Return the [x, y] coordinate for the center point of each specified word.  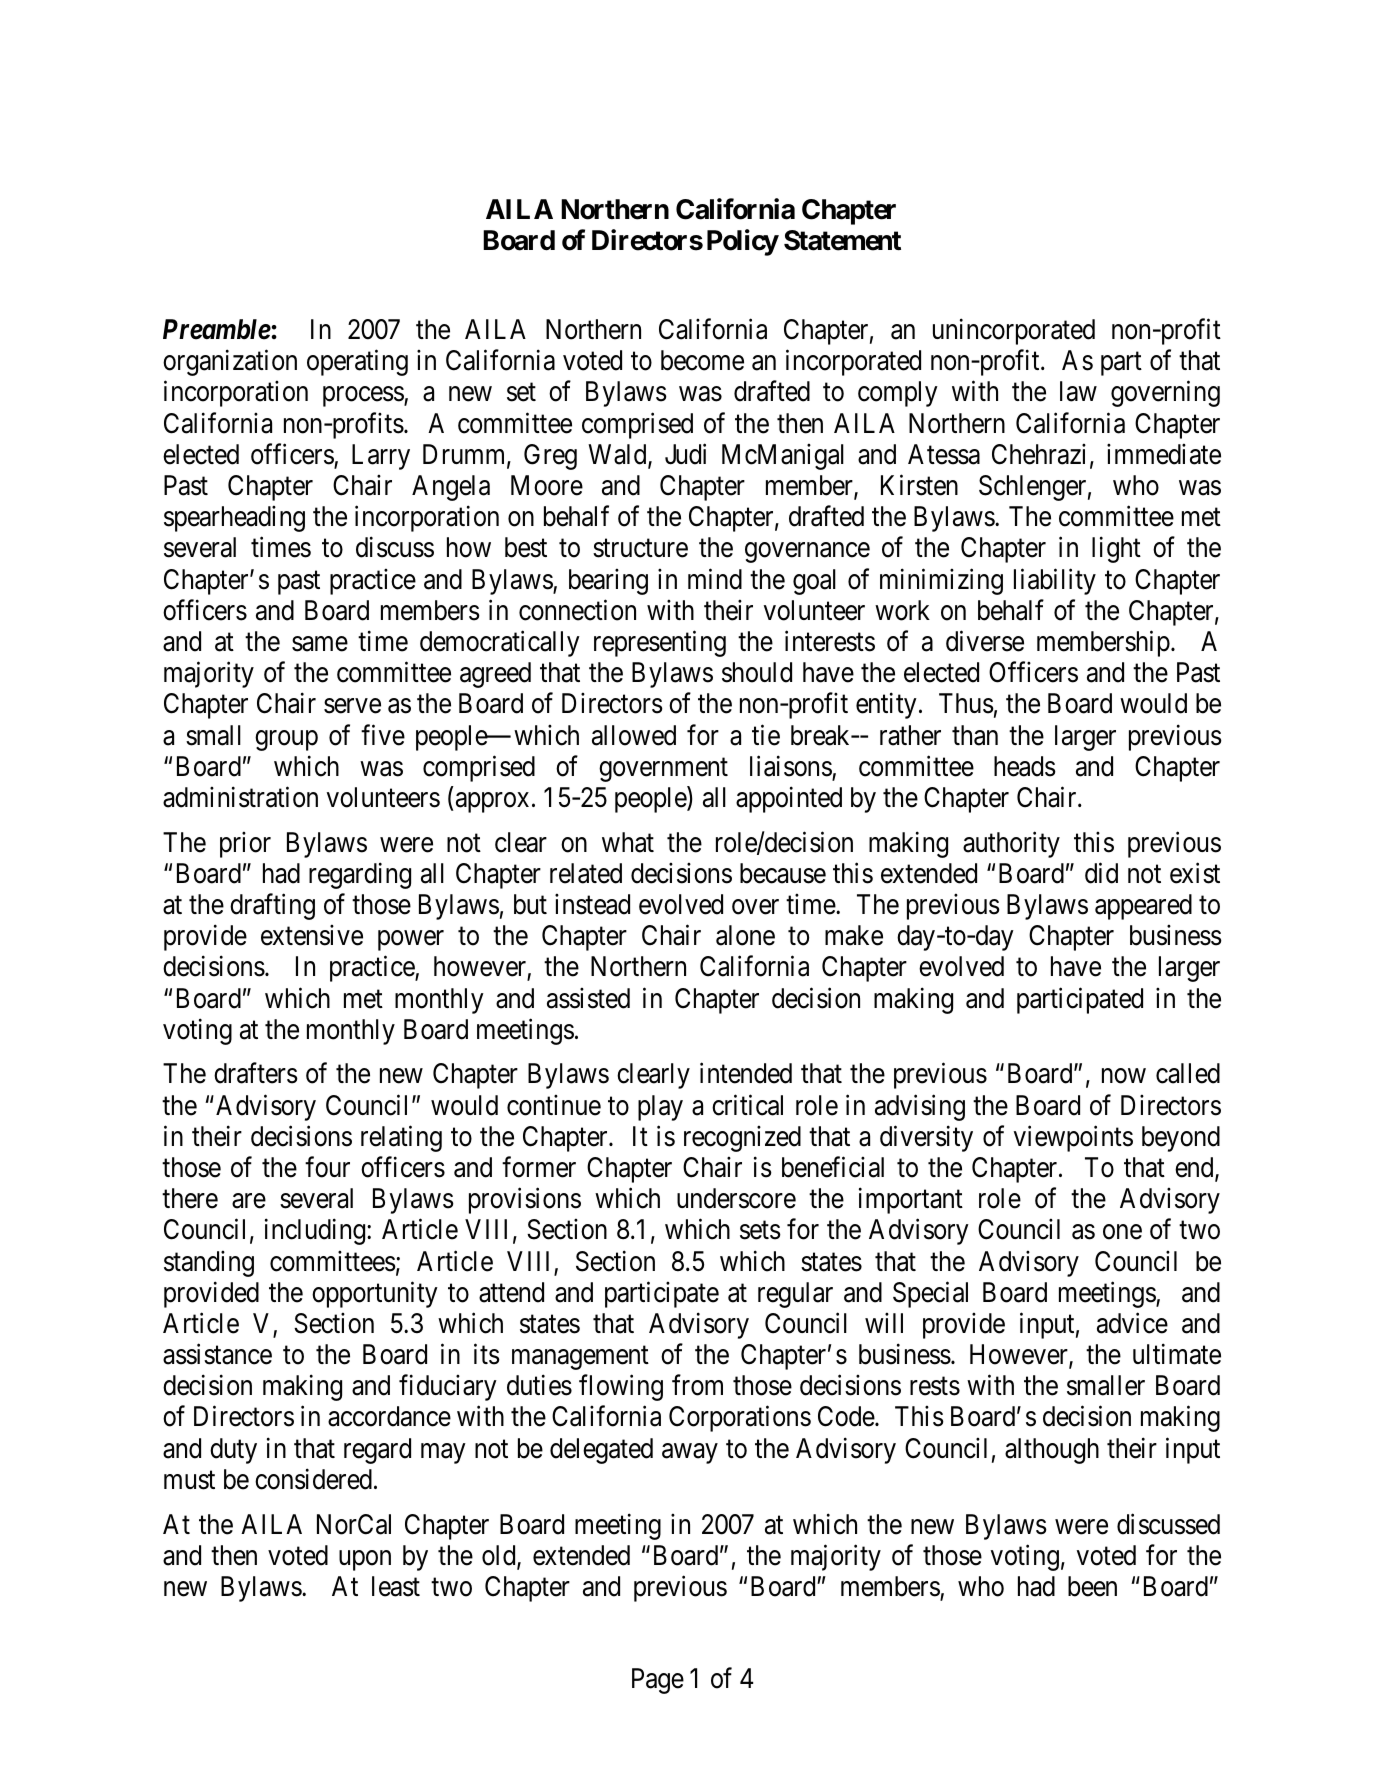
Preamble [217, 329]
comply [898, 394]
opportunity [375, 1294]
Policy [743, 242]
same [320, 644]
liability [1055, 581]
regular [795, 1295]
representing [660, 643]
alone [745, 935]
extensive [312, 935]
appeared [1143, 907]
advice [1132, 1323]
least [396, 1586]
